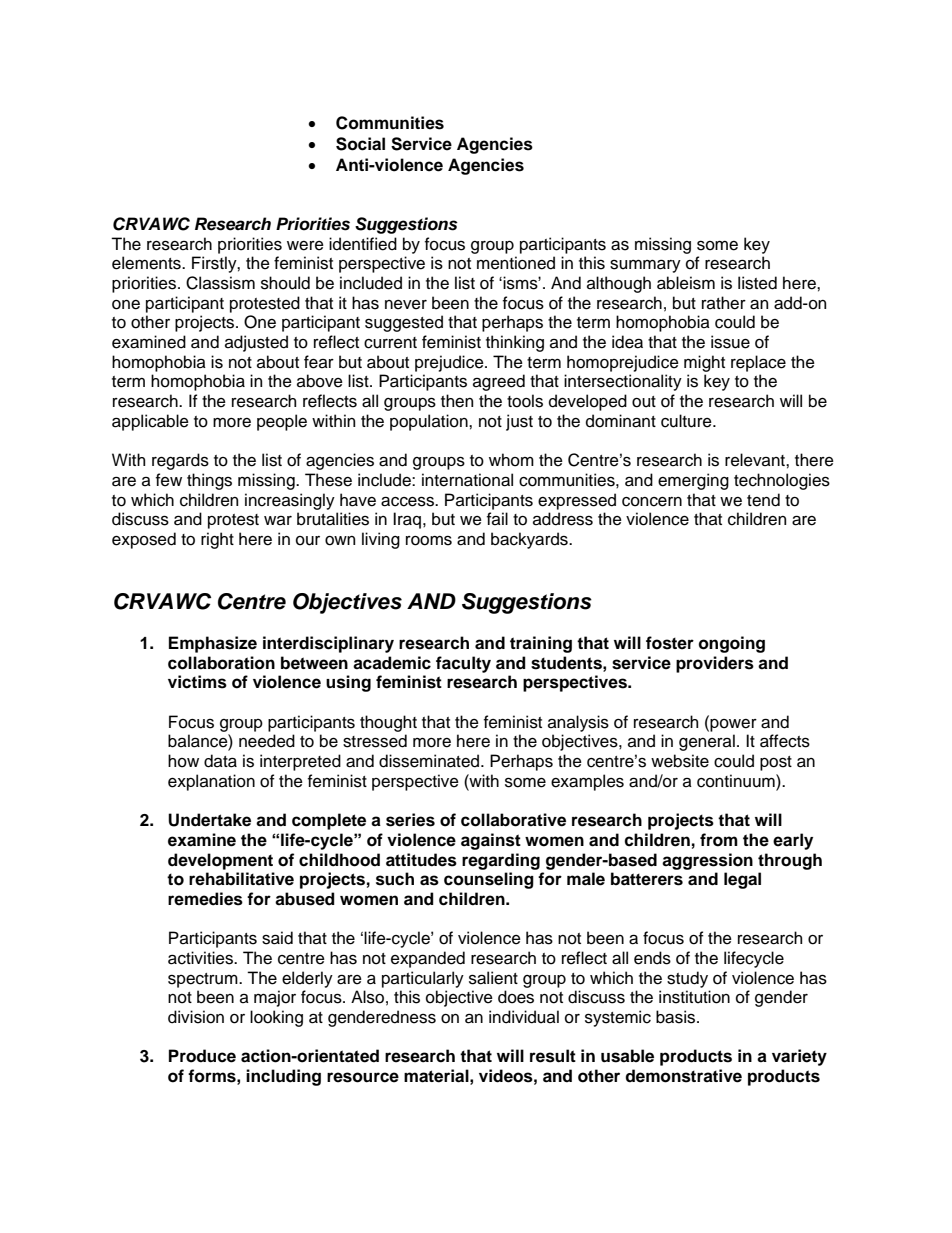 This document has height=1233, width=952. I want to click on individual, so click(524, 1017).
